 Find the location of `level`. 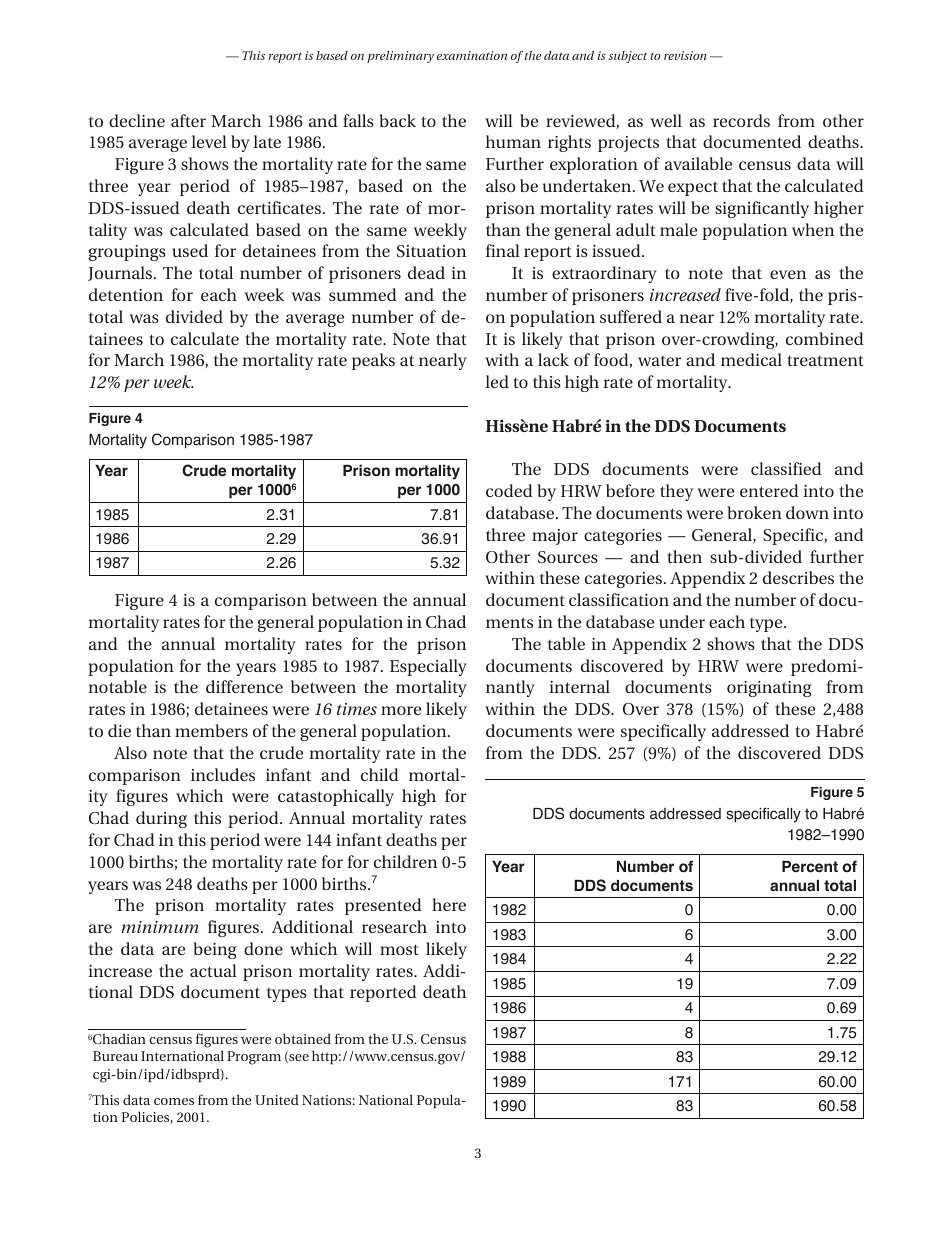

level is located at coordinates (209, 141).
